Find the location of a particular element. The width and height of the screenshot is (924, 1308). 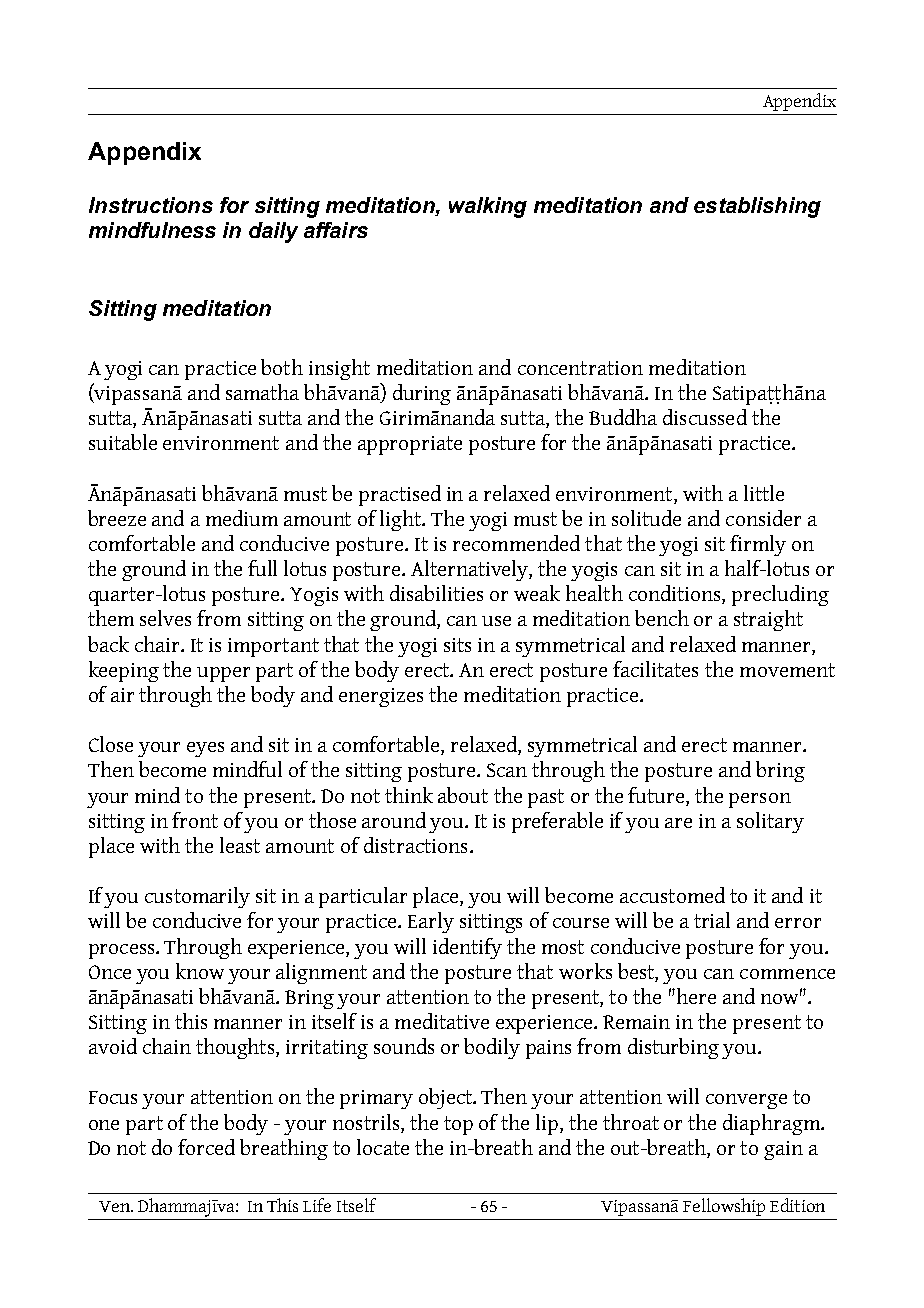

forced is located at coordinates (206, 1147).
